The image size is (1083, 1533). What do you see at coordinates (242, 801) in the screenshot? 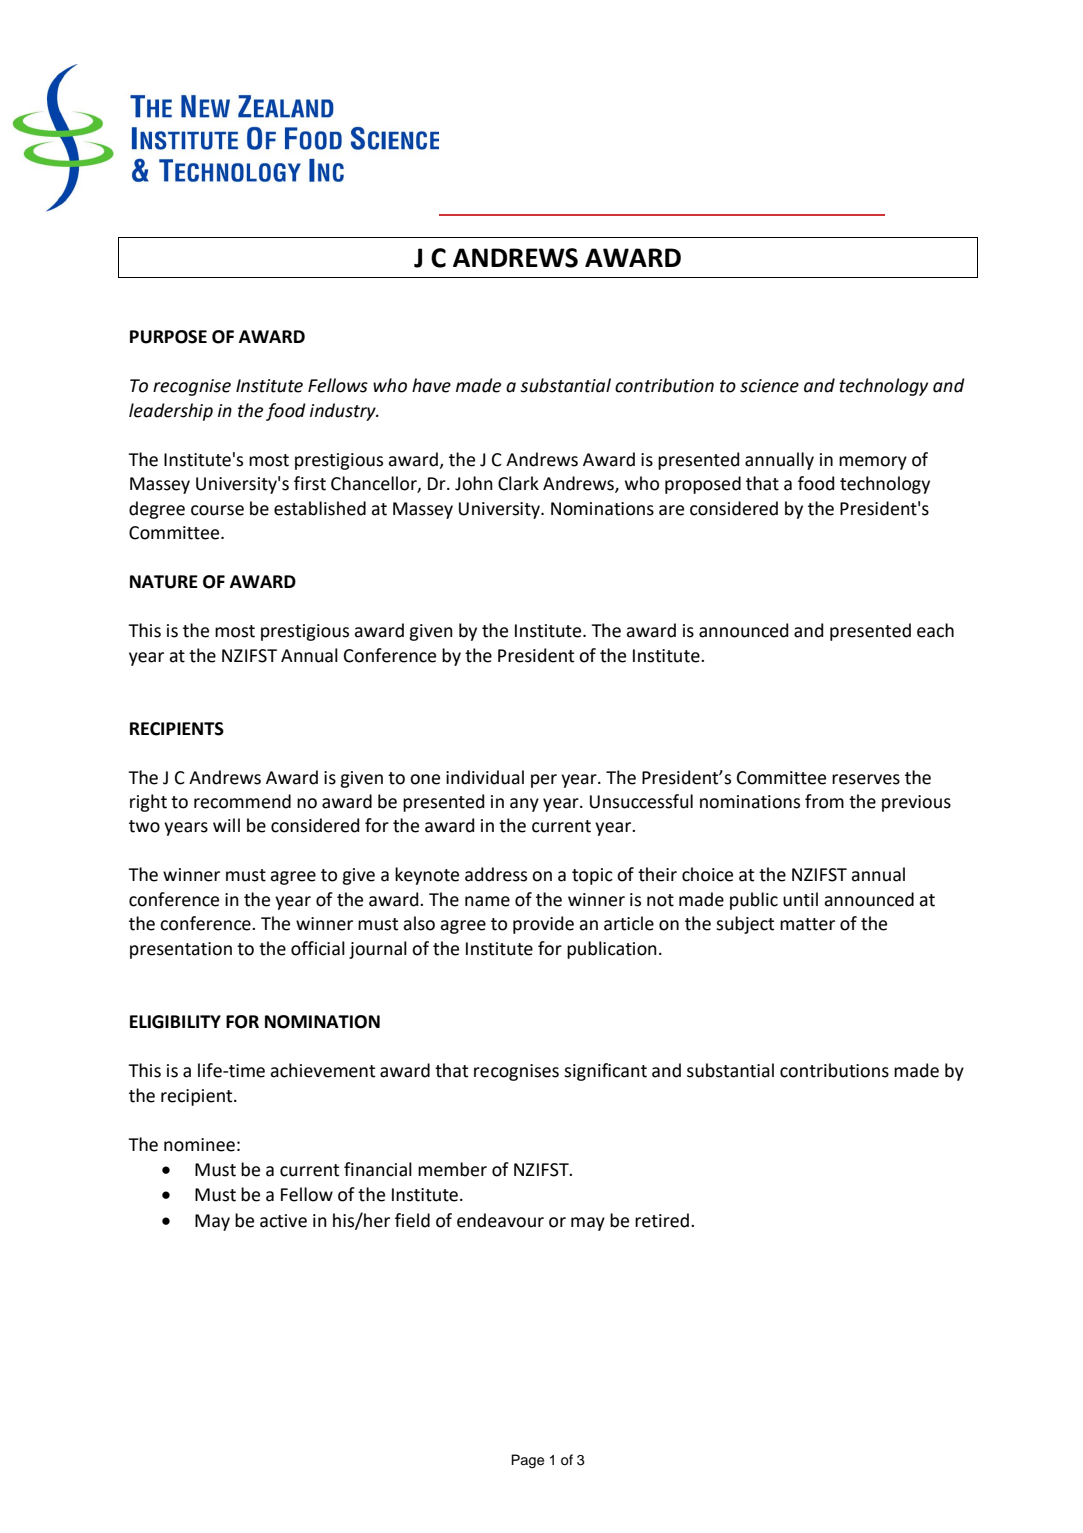
I see `recommend` at bounding box center [242, 801].
